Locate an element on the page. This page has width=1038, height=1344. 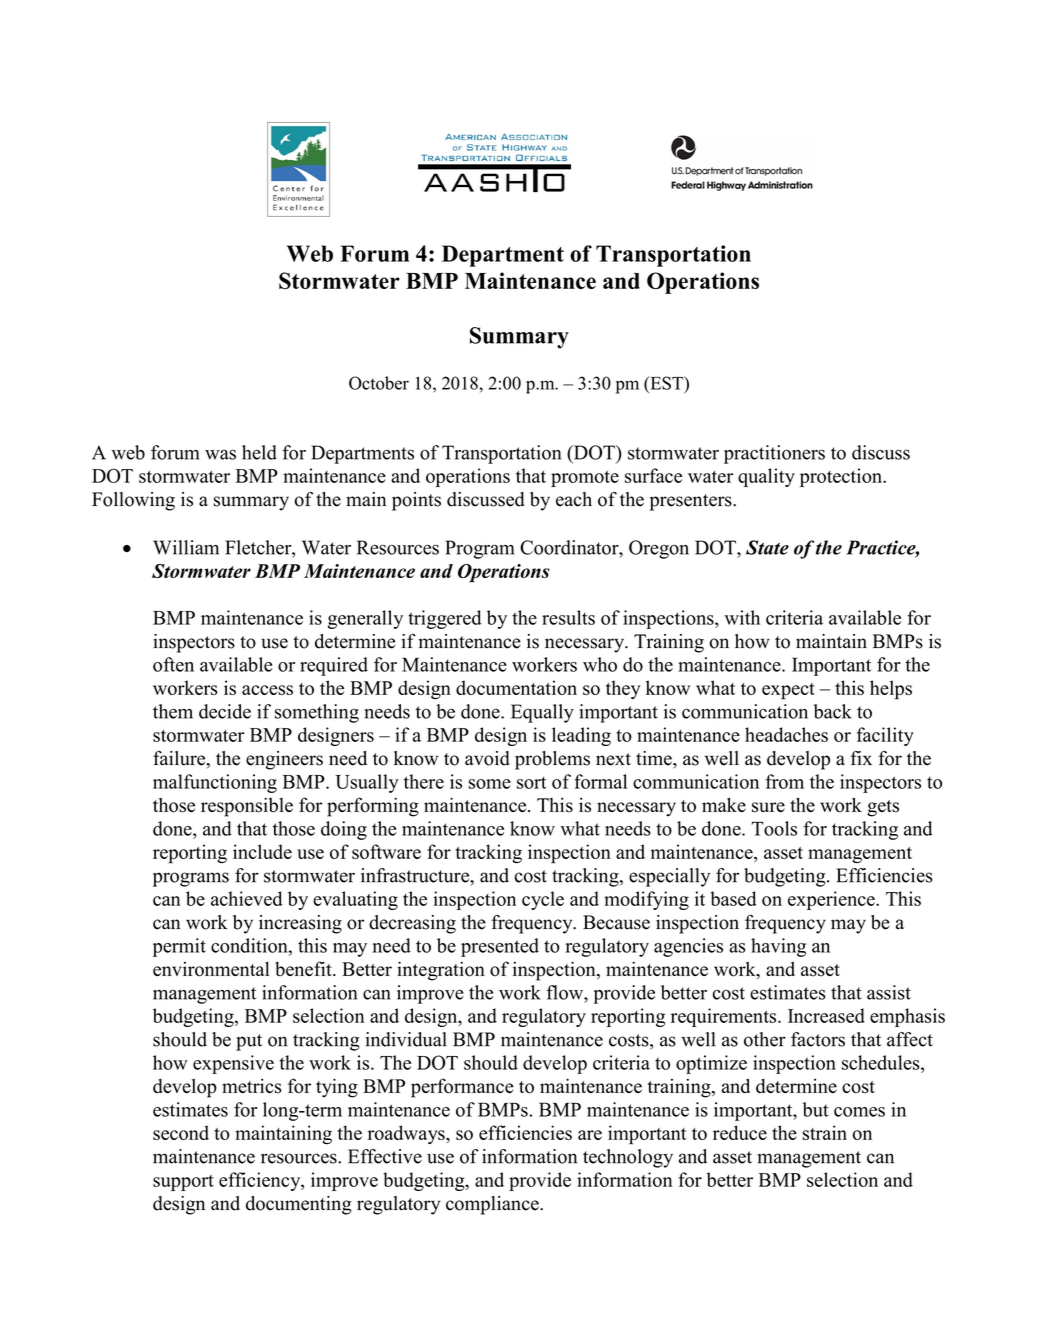
was is located at coordinates (220, 454).
